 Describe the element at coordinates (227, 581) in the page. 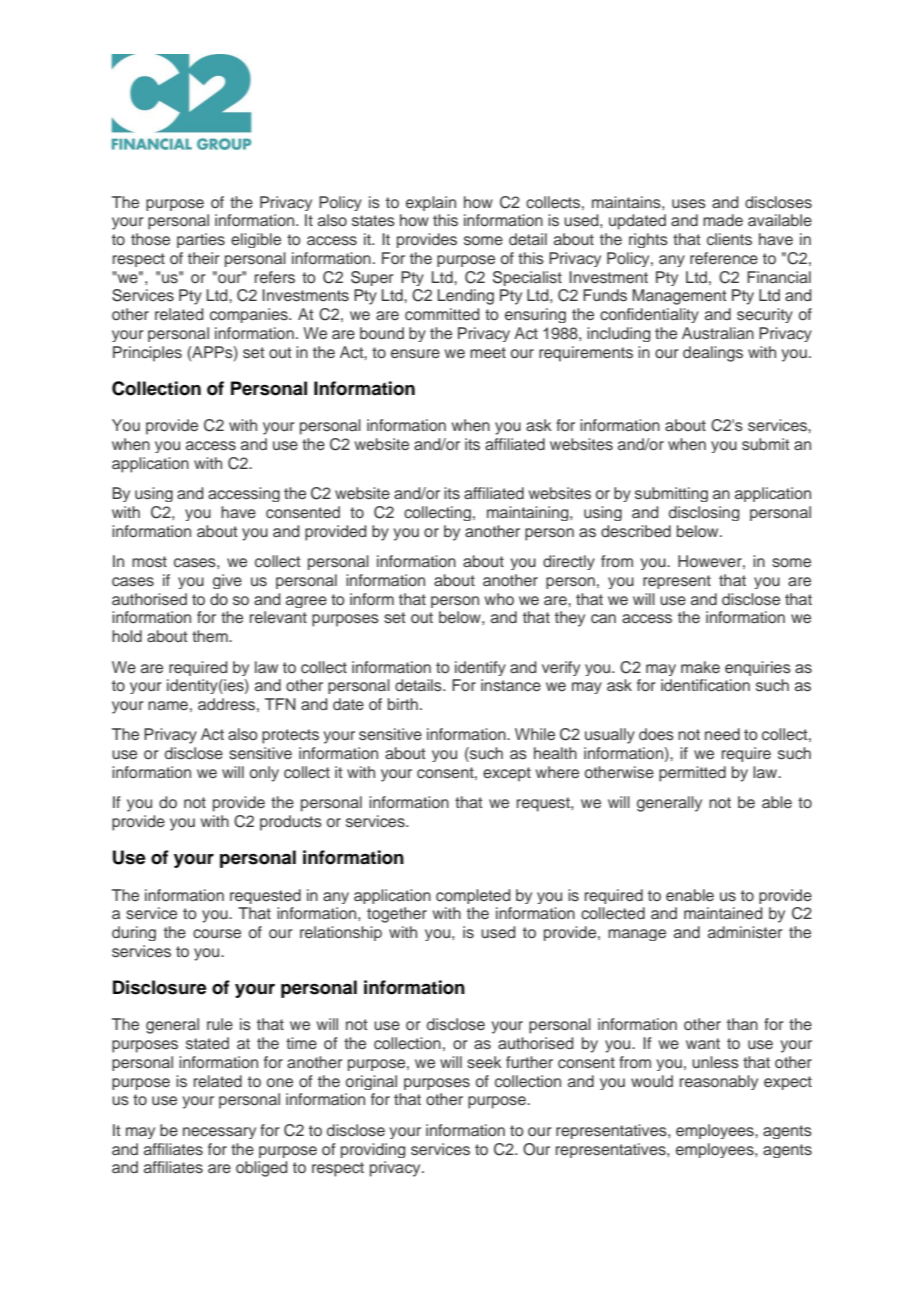

I see `give` at that location.
